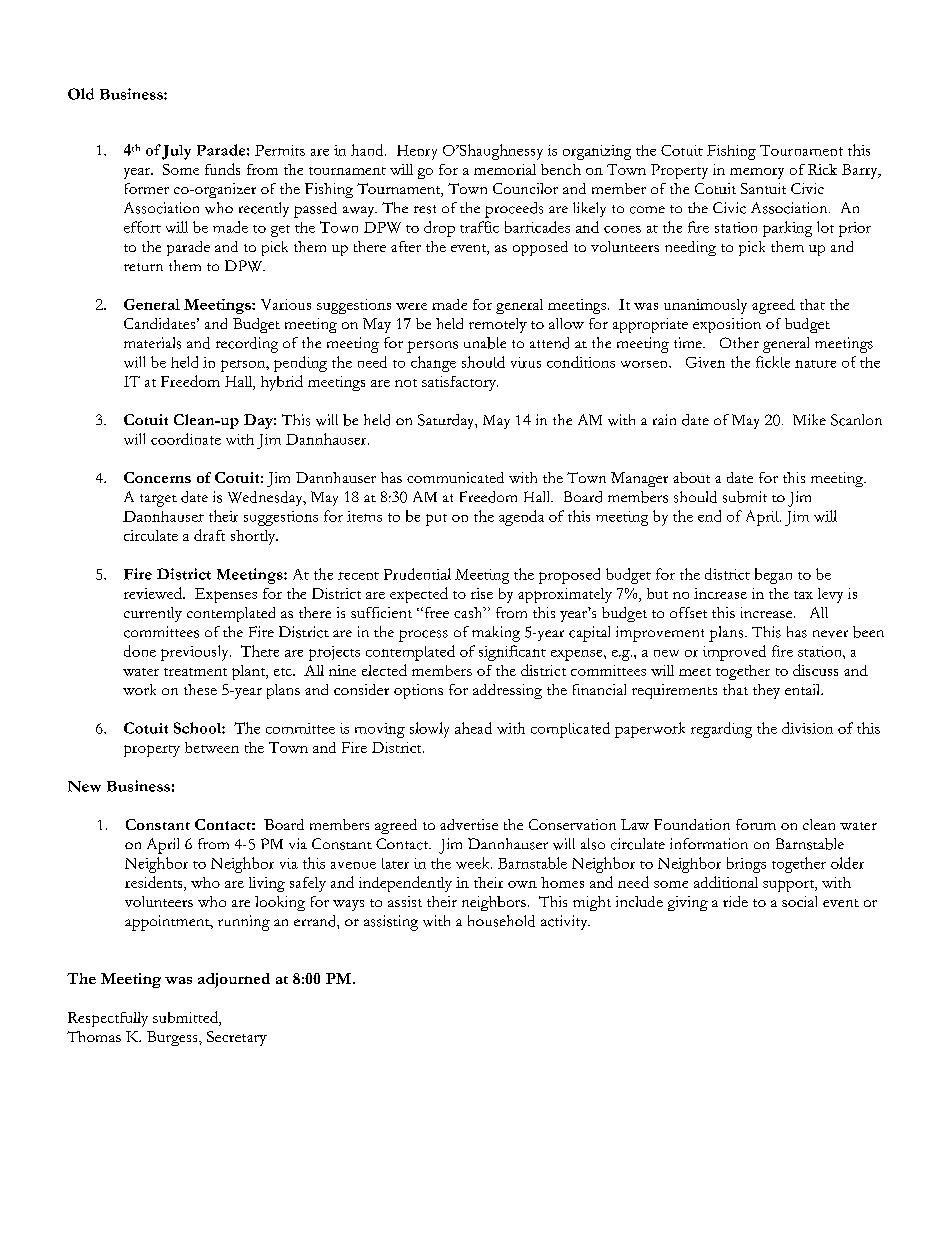 This image has width=952, height=1233. What do you see at coordinates (222, 169) in the image?
I see `funds` at bounding box center [222, 169].
